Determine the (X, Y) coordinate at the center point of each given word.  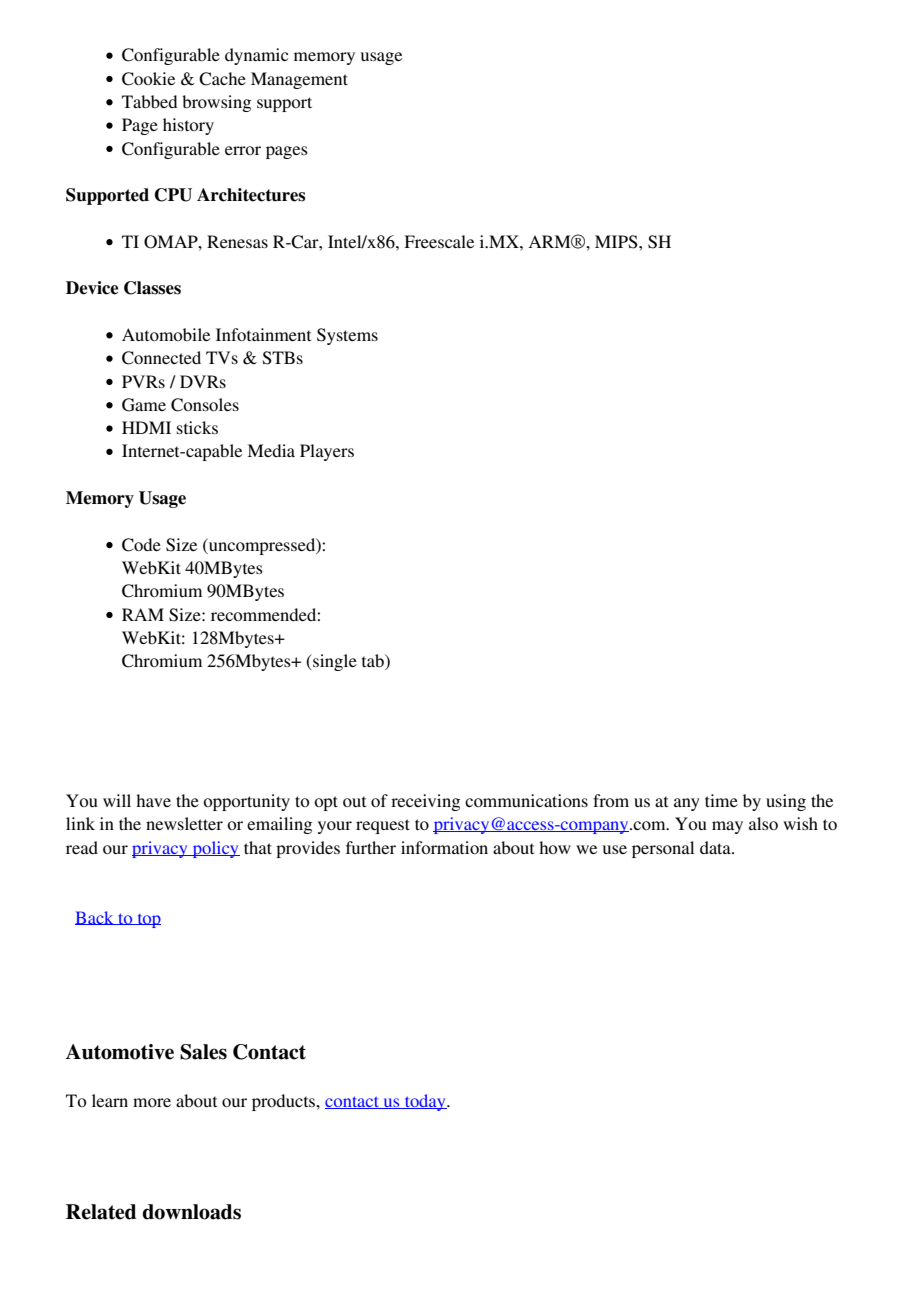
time (721, 800)
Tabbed (149, 101)
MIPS (617, 242)
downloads (191, 1212)
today (425, 1102)
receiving (425, 802)
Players (327, 452)
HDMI (146, 427)
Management (299, 80)
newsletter (184, 823)
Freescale (439, 241)
